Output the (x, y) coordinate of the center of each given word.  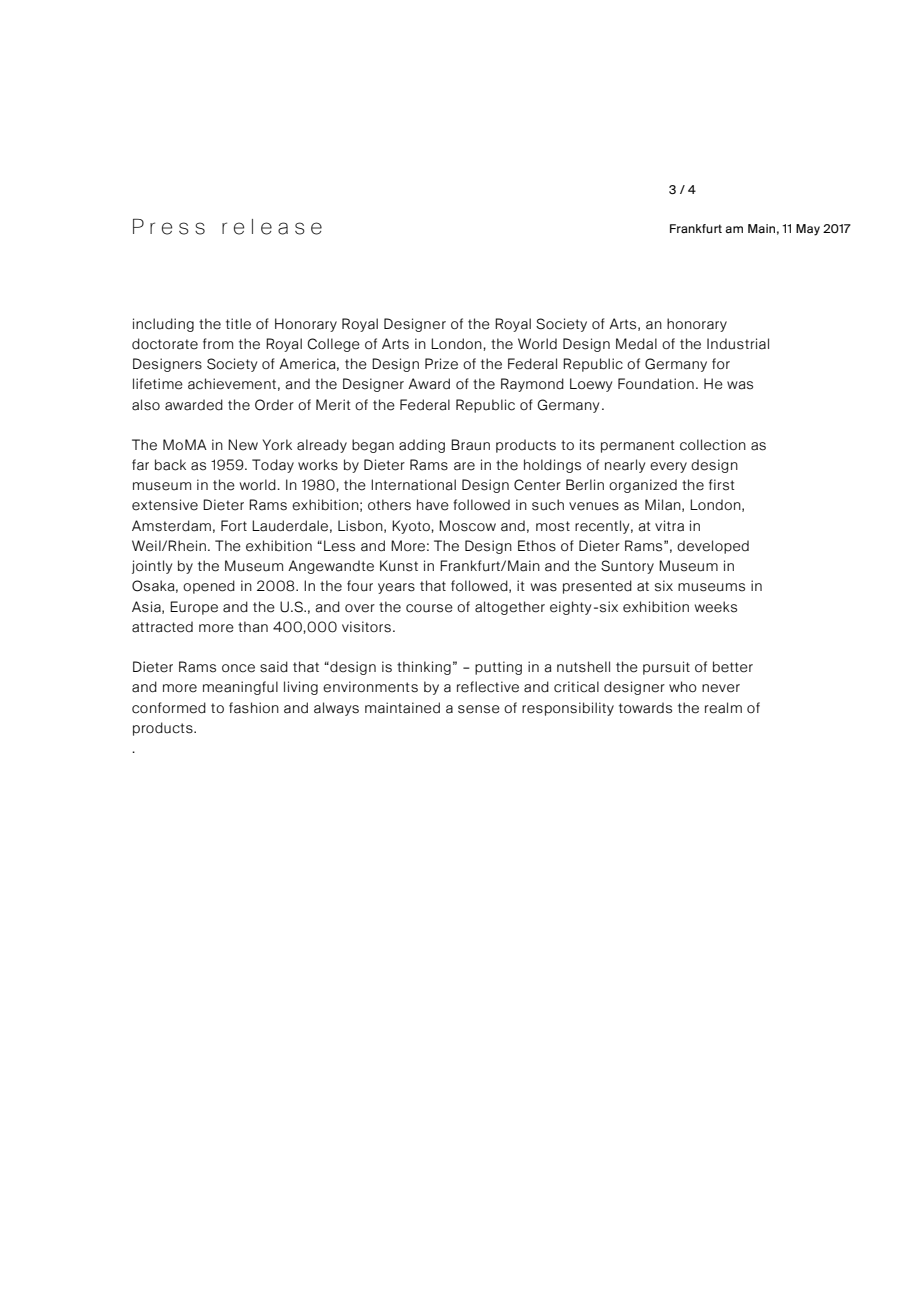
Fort (234, 526)
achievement (232, 384)
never (721, 688)
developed (713, 547)
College (334, 345)
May (808, 230)
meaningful (240, 688)
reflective (488, 687)
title (238, 324)
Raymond (532, 385)
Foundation (656, 384)
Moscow (467, 526)
